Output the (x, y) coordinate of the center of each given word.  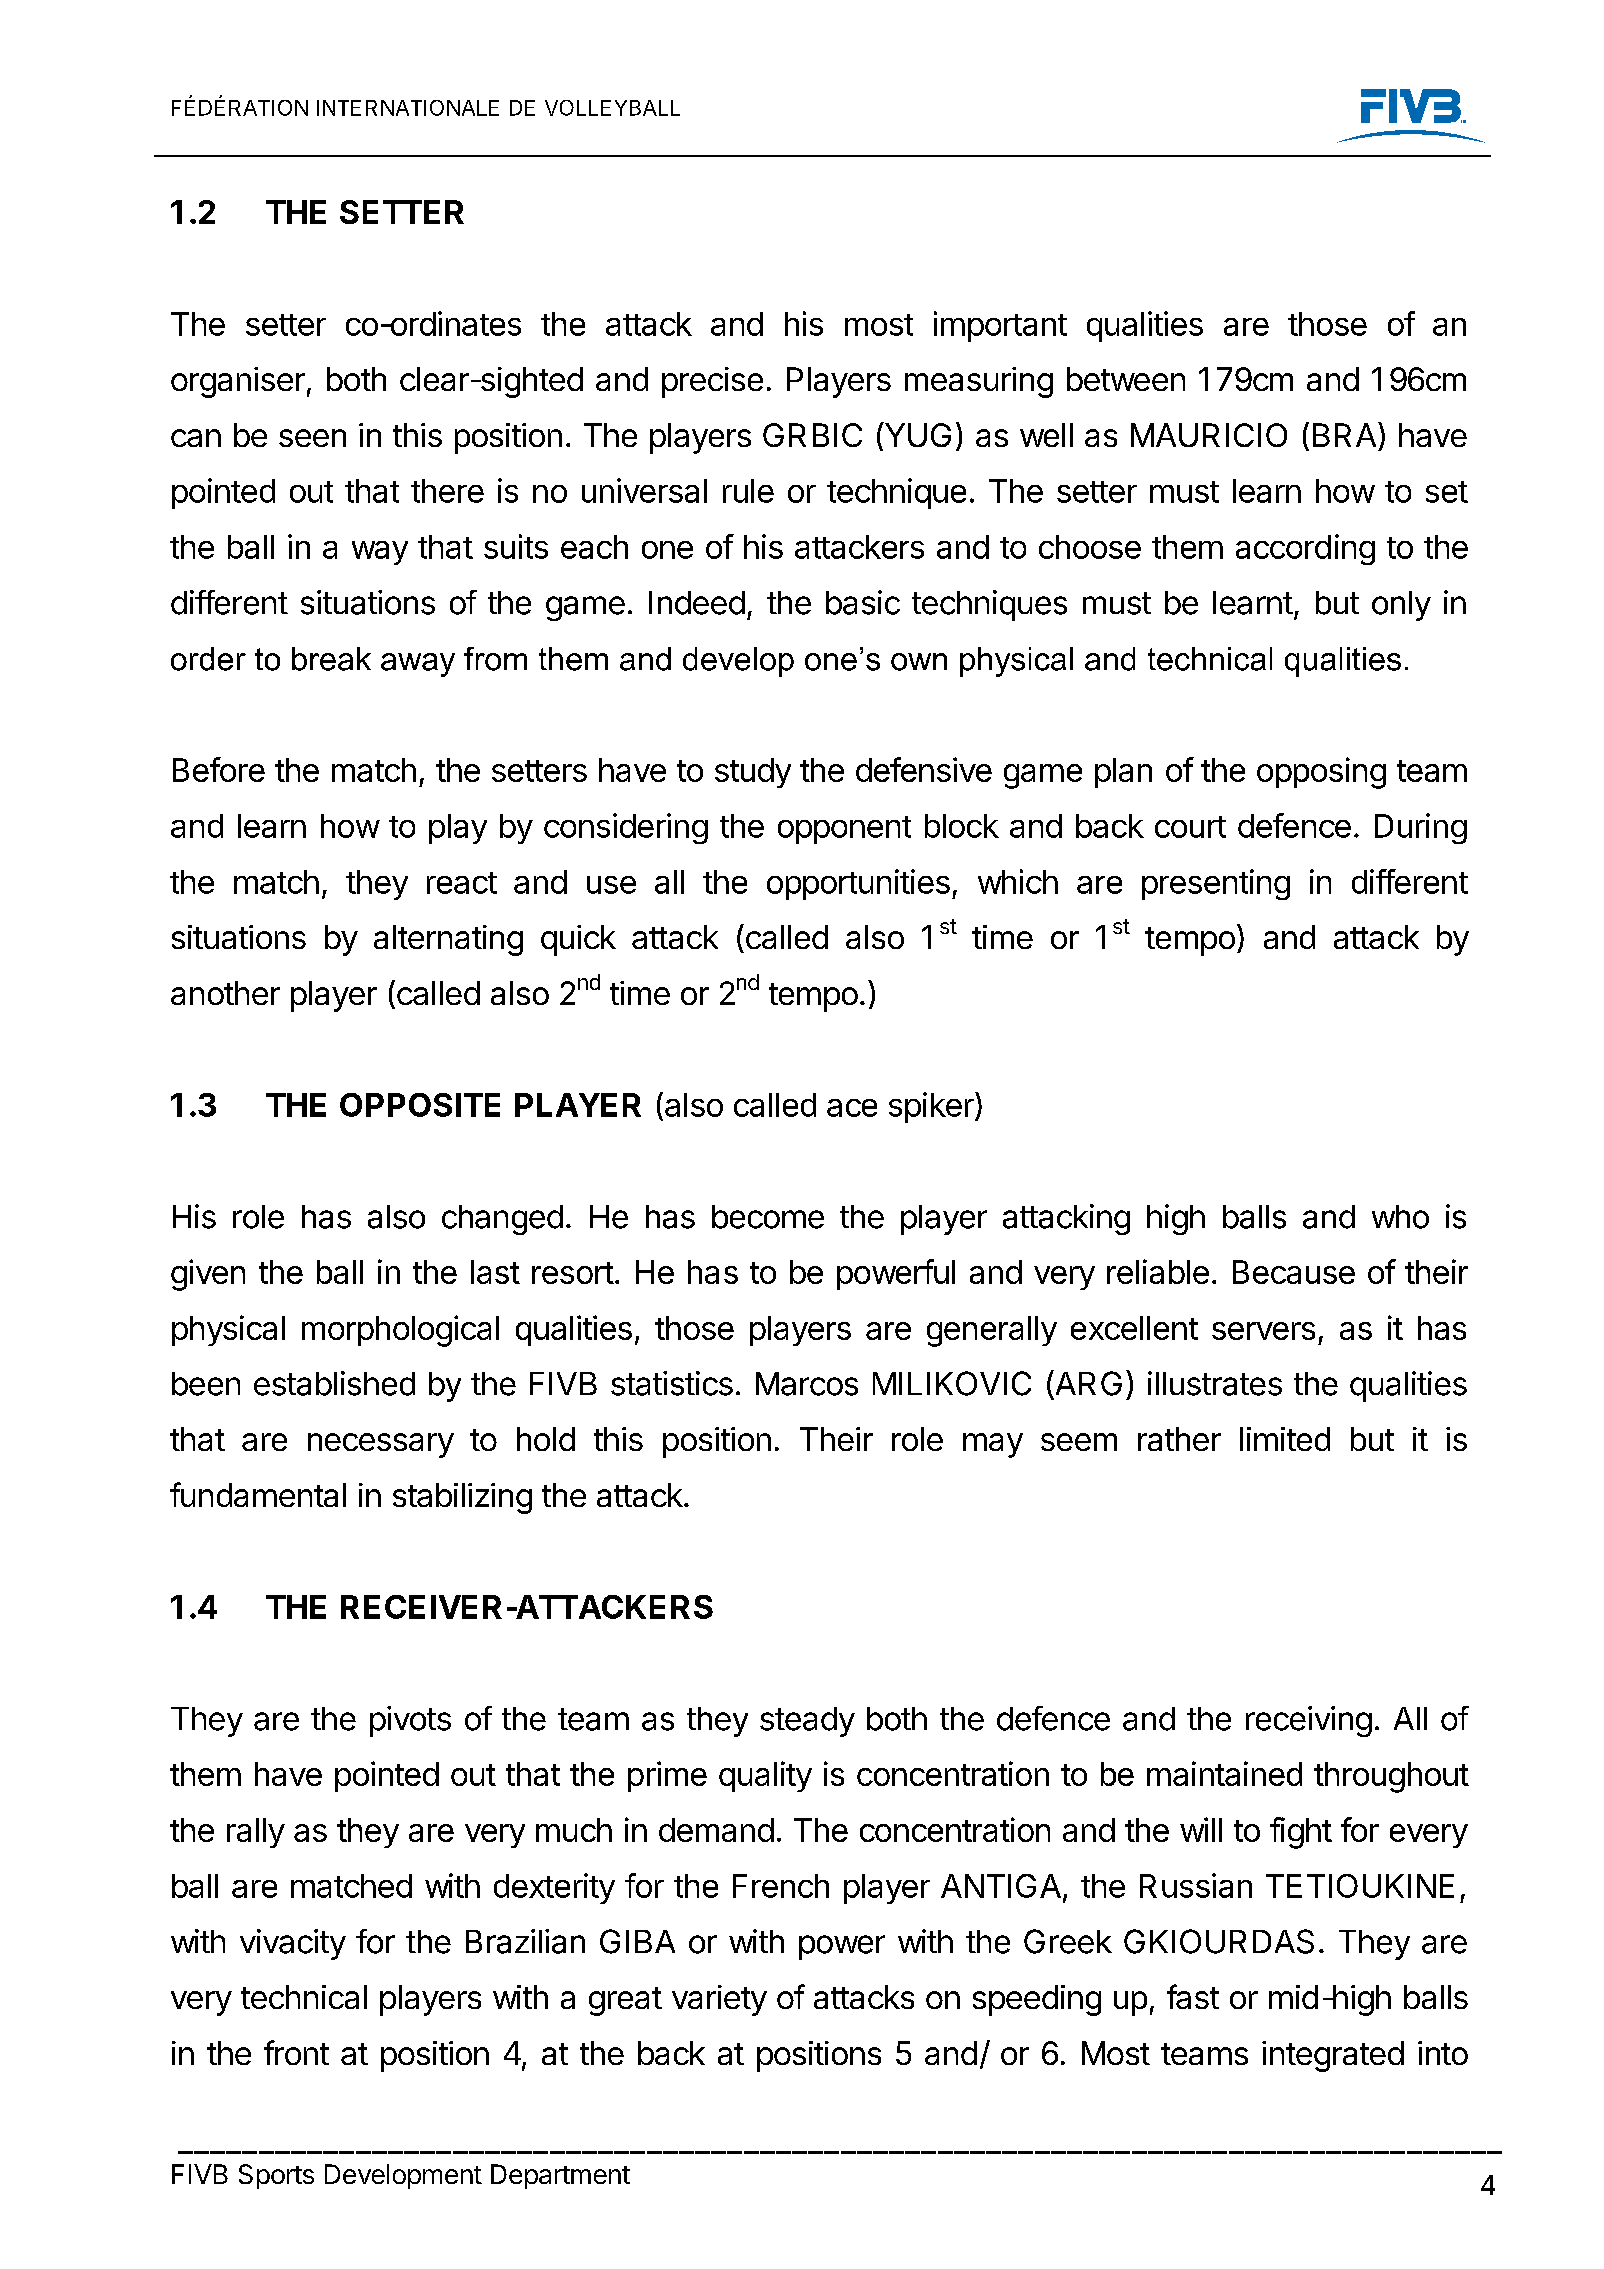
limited (1285, 1439)
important (1000, 326)
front (296, 2052)
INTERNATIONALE (408, 108)
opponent (844, 830)
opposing (1321, 773)
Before (219, 769)
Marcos (807, 1384)
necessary (381, 1445)
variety (719, 2000)
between (1126, 379)
